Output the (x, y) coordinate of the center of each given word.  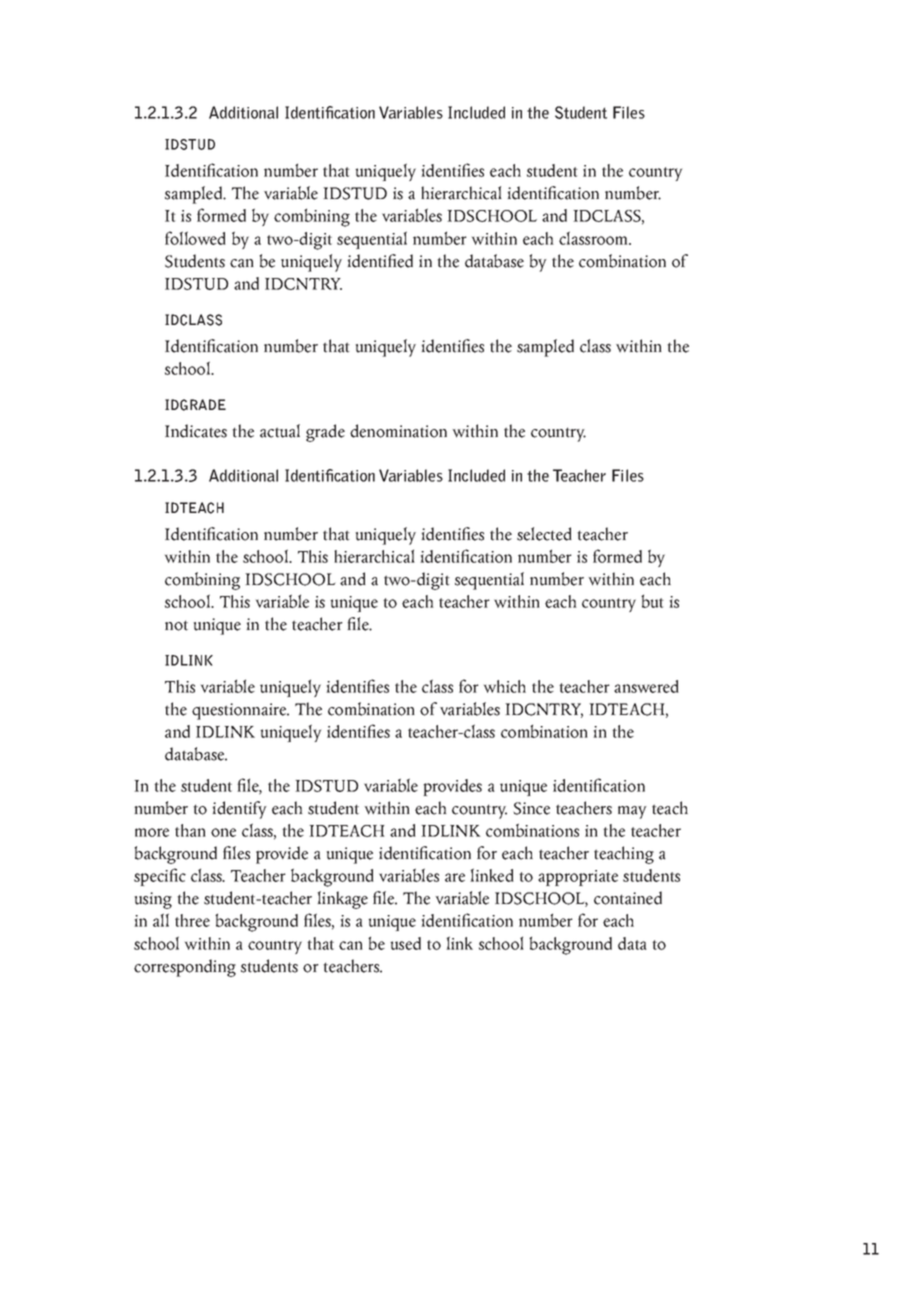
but (652, 601)
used (405, 943)
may (632, 812)
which (505, 686)
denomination (398, 431)
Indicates (196, 431)
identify (239, 810)
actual (280, 431)
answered (646, 686)
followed (195, 238)
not (176, 625)
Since (532, 808)
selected (544, 534)
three (192, 920)
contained (628, 898)
